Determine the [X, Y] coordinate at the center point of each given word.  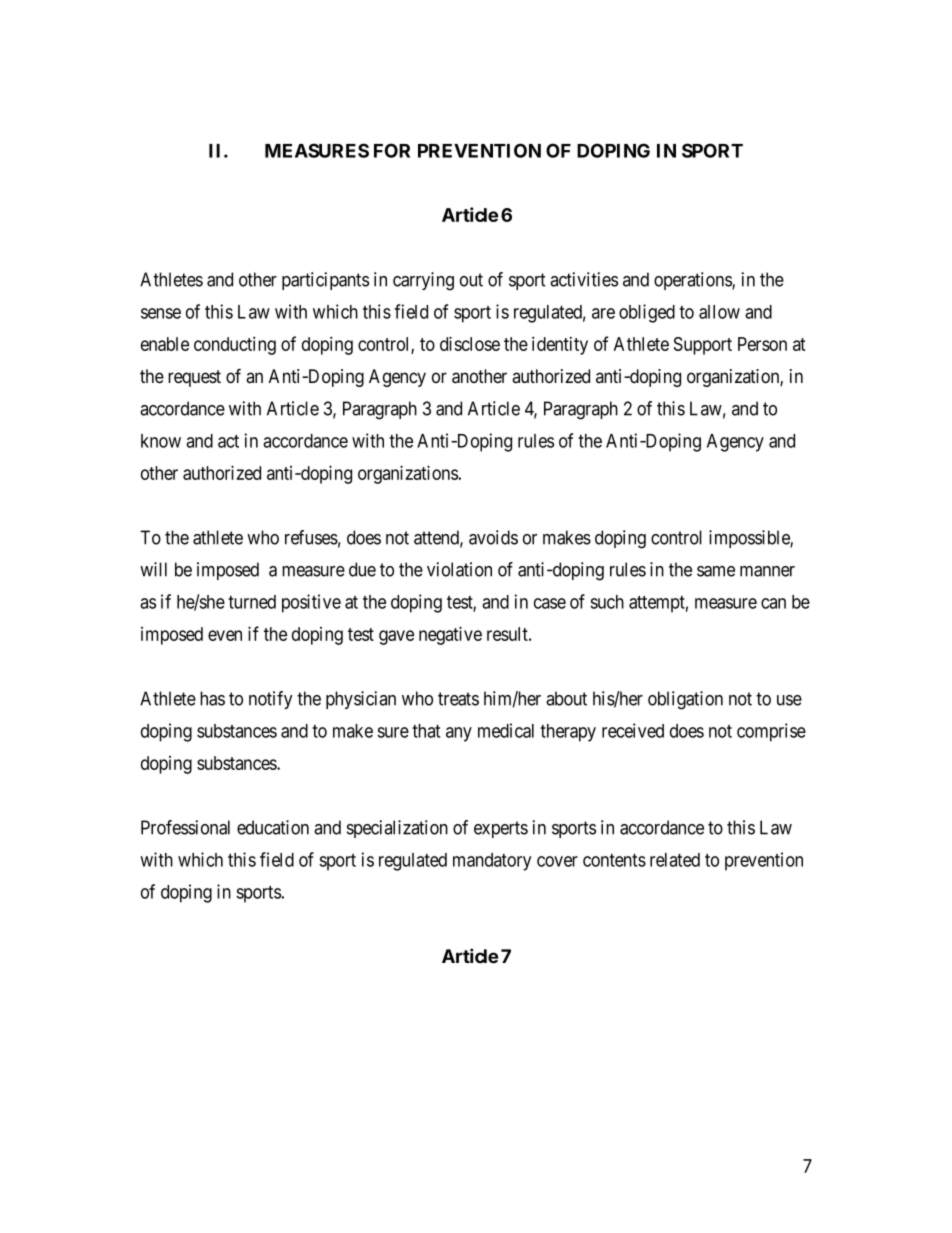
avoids [493, 537]
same [716, 571]
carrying [423, 281]
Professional [185, 827]
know [161, 441]
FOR [392, 150]
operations [693, 281]
